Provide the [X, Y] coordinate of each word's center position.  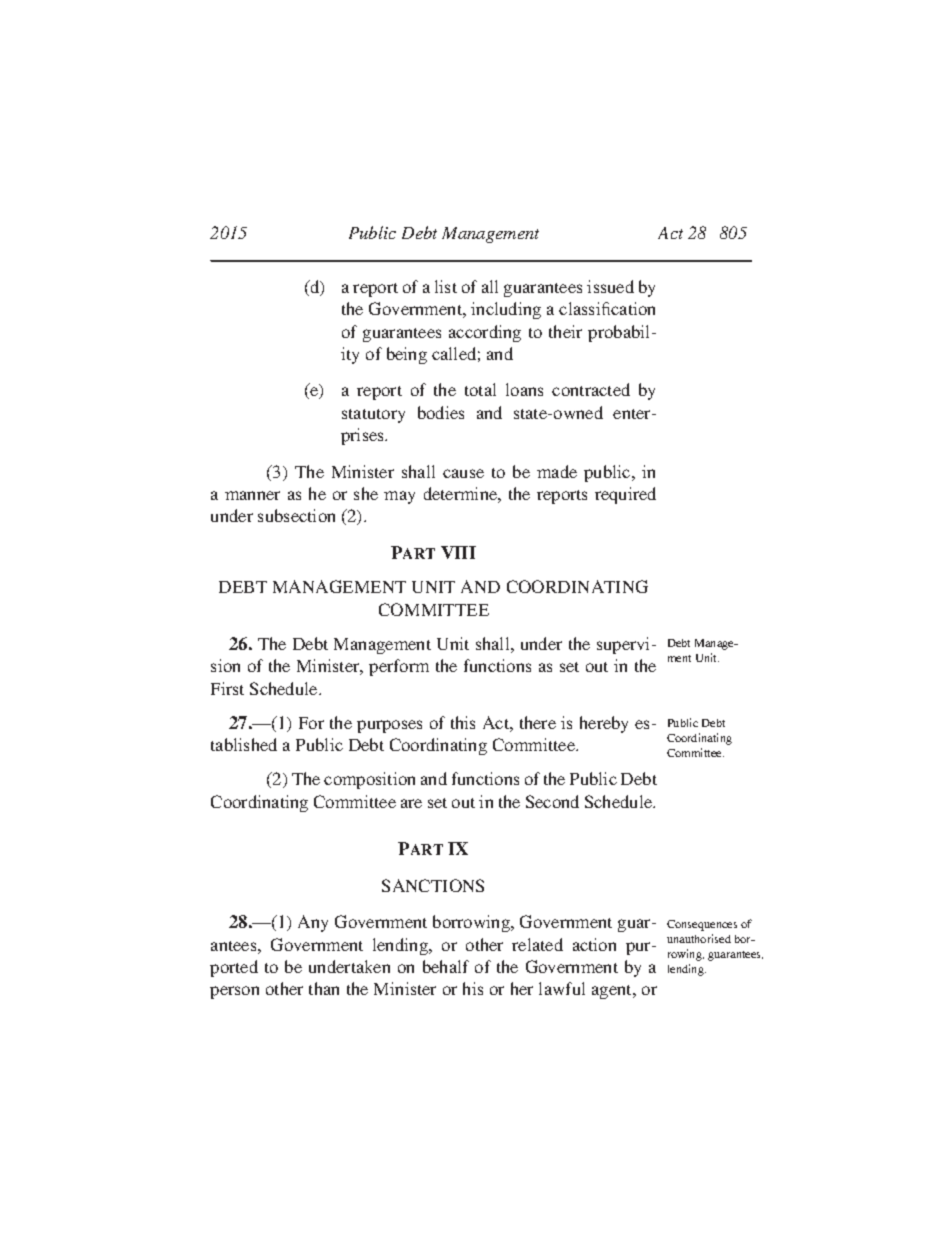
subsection [296, 515]
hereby [604, 724]
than [324, 988]
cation [633, 308]
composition [369, 780]
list [446, 286]
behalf [446, 966]
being [407, 355]
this [463, 722]
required [625, 495]
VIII [458, 552]
